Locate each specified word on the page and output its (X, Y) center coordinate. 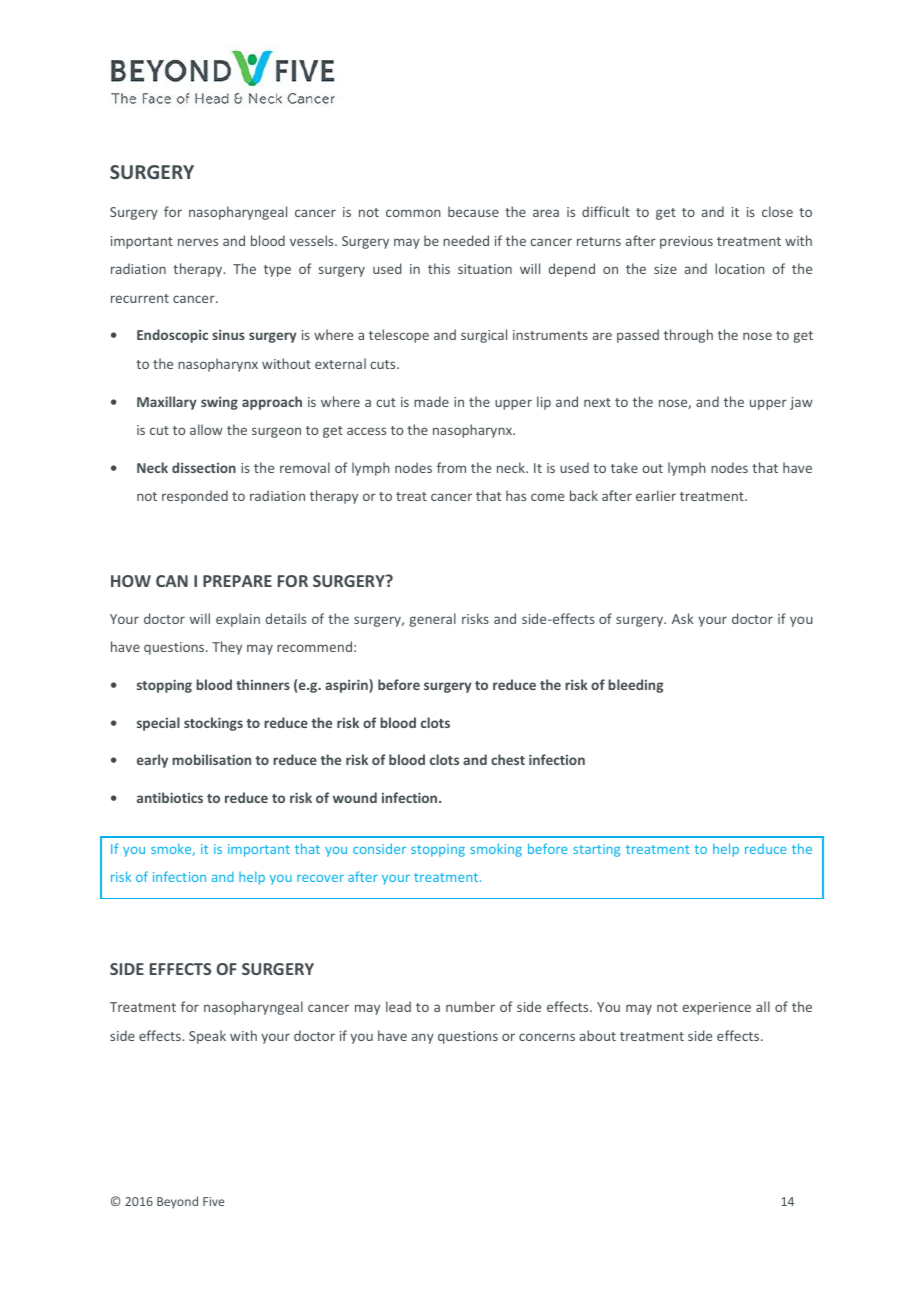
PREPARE (237, 581)
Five (213, 1201)
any (423, 1038)
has (516, 495)
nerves (198, 242)
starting (596, 850)
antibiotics (170, 797)
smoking (496, 850)
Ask (683, 618)
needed (466, 240)
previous (686, 242)
